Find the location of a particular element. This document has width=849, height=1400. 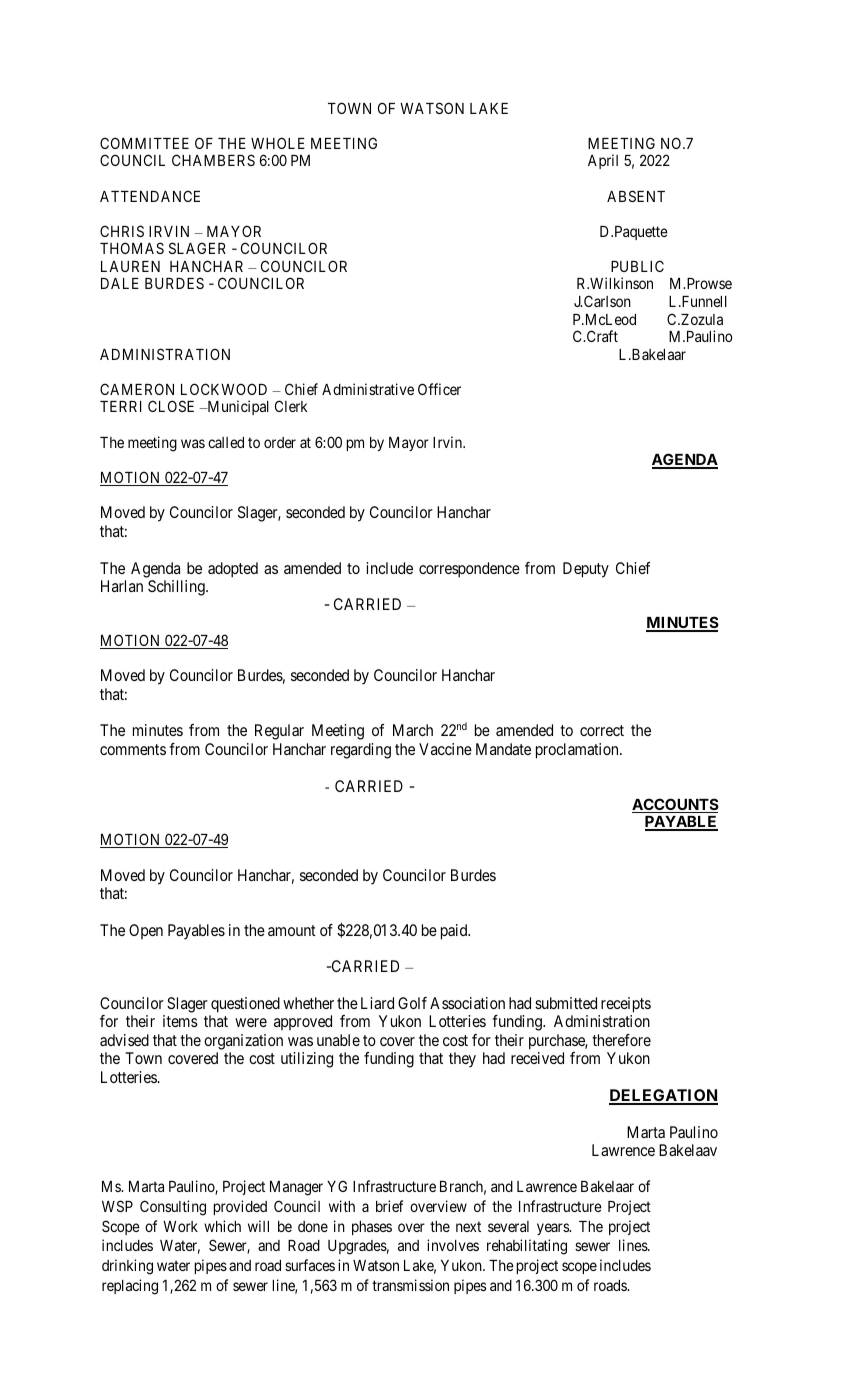

April is located at coordinates (603, 161).
